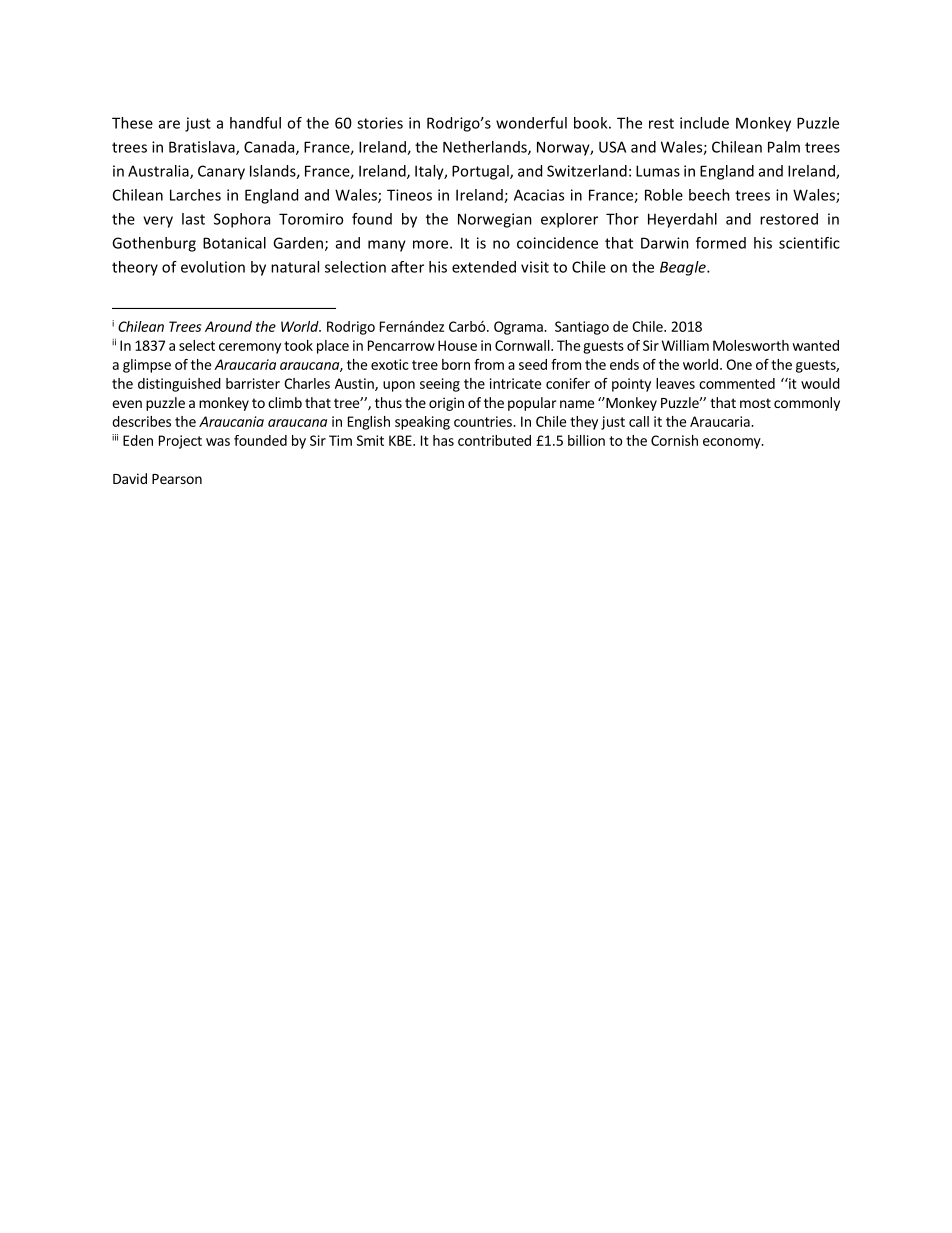  What do you see at coordinates (177, 479) in the image?
I see `Pearson` at bounding box center [177, 479].
